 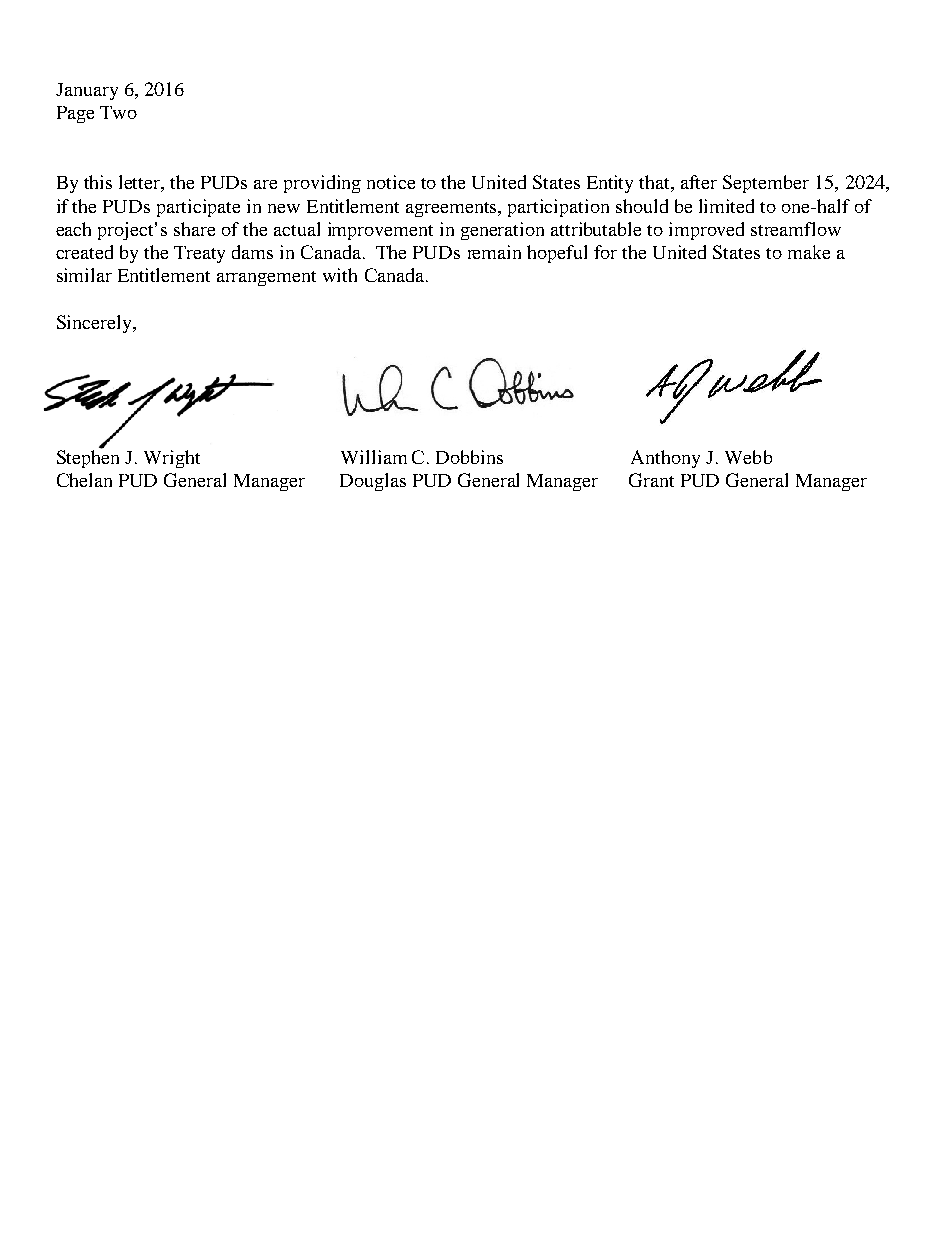 I want to click on Wright, so click(x=172, y=459).
